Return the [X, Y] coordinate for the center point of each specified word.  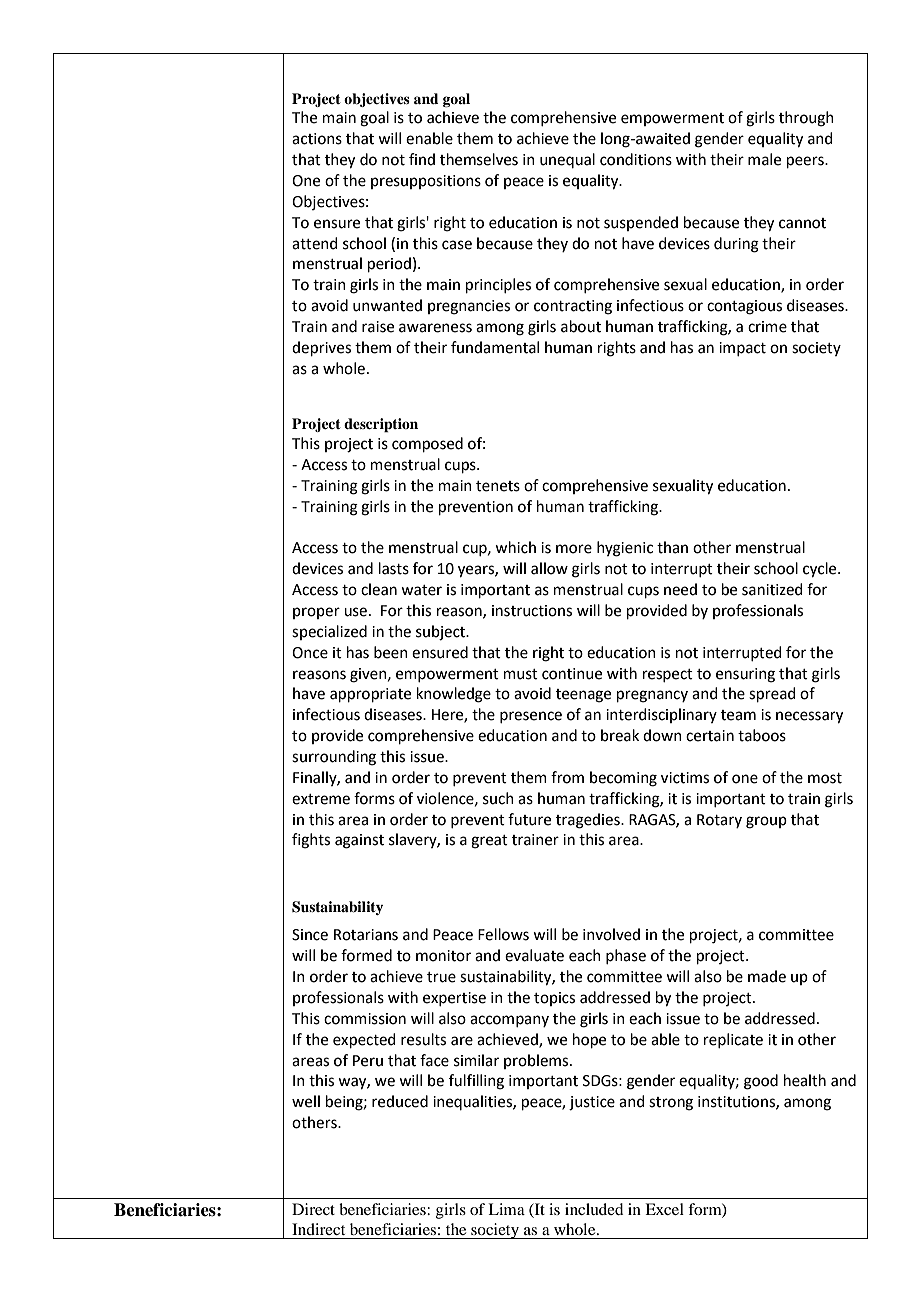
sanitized [772, 589]
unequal [567, 160]
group [766, 822]
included [594, 1209]
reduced [400, 1101]
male [764, 159]
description [381, 425]
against [359, 841]
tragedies [589, 821]
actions [317, 139]
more [574, 549]
